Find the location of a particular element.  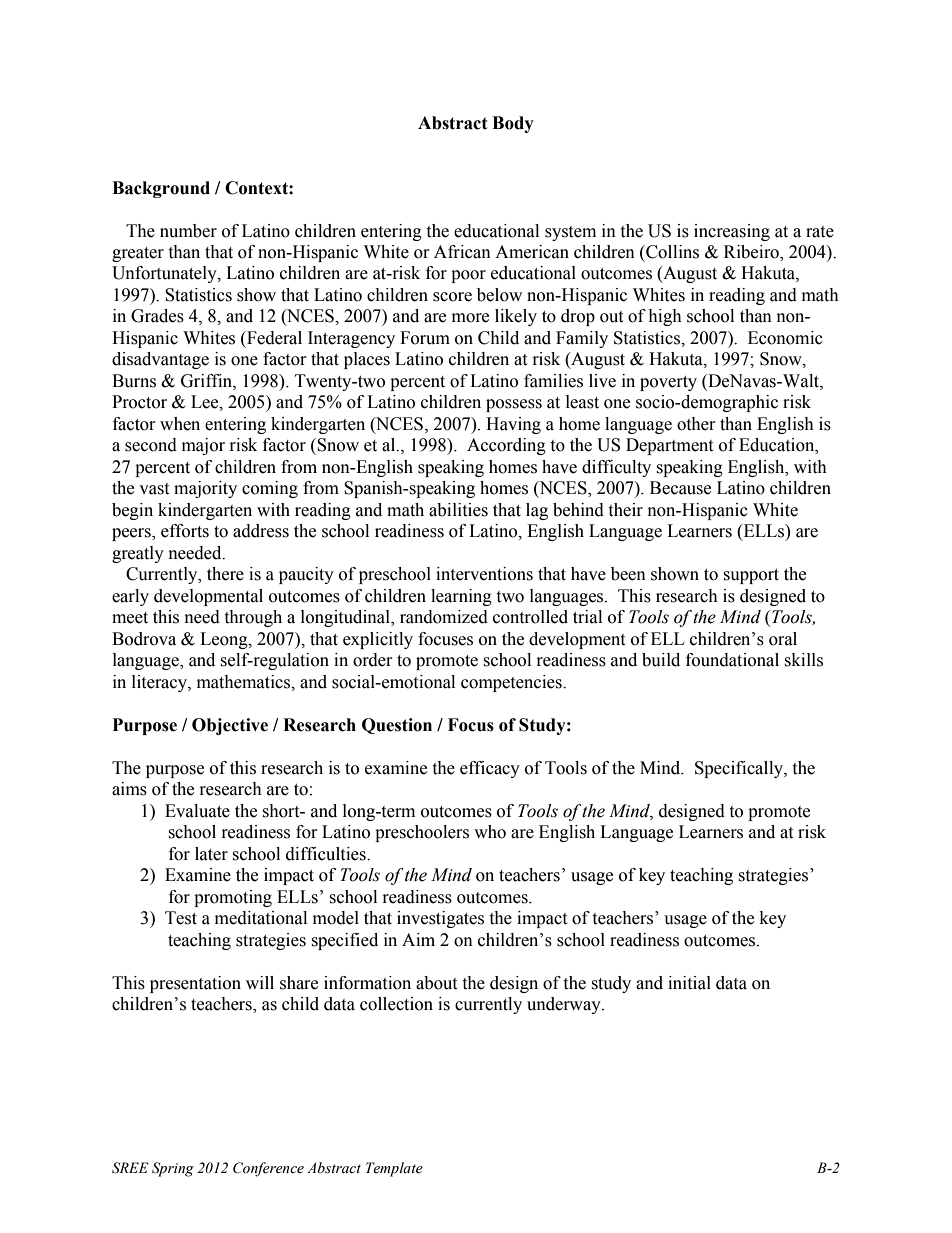

Template is located at coordinates (394, 1169).
